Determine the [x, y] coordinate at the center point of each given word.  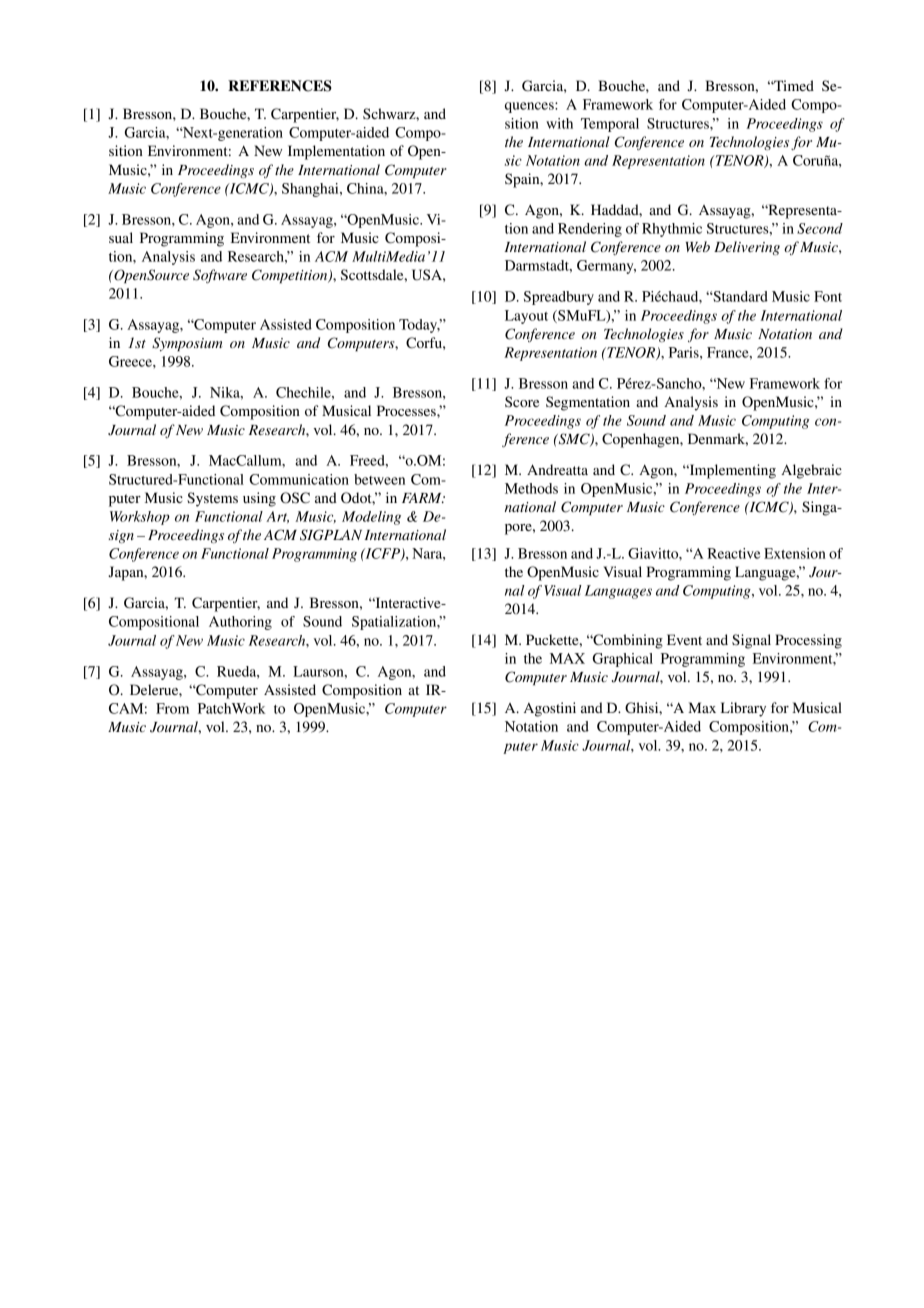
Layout [526, 317]
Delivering [747, 248]
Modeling [371, 518]
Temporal [610, 125]
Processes [407, 410]
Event [684, 639]
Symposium [187, 344]
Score [522, 401]
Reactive [733, 553]
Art [277, 517]
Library [743, 709]
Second [820, 228]
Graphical [623, 660]
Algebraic [811, 471]
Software [220, 276]
